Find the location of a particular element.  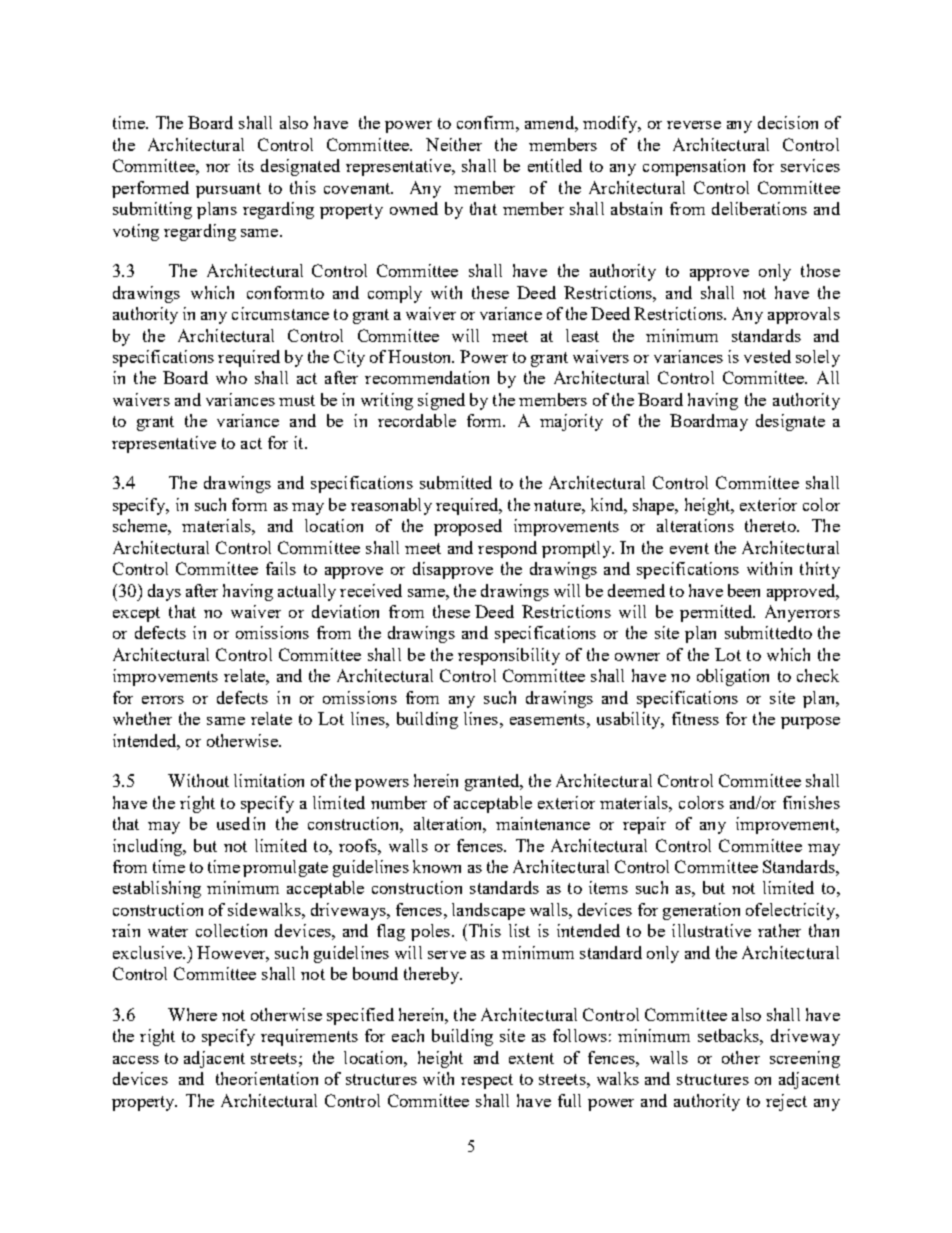

thereto is located at coordinates (771, 525).
